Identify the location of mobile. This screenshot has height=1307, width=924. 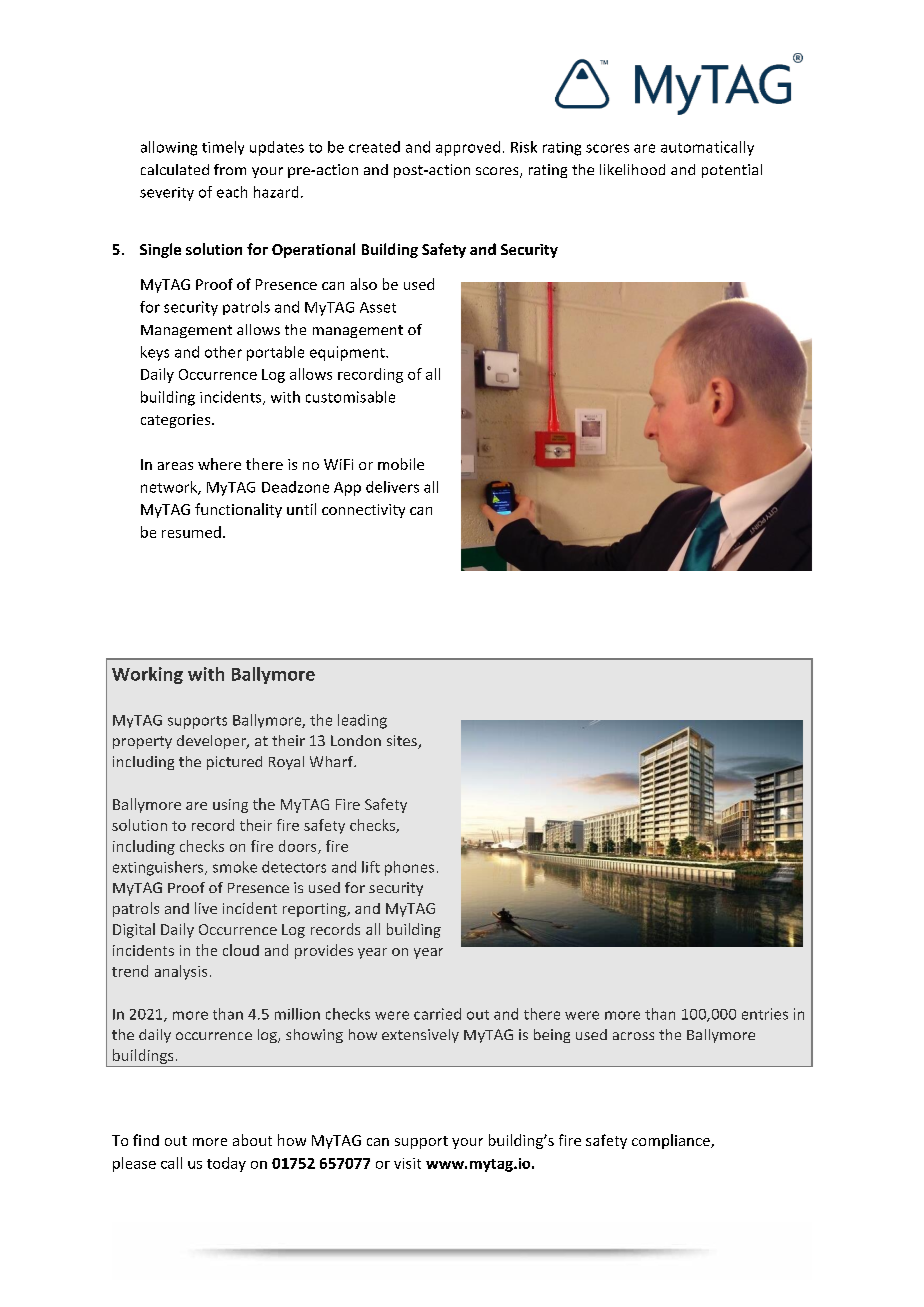
(401, 464).
